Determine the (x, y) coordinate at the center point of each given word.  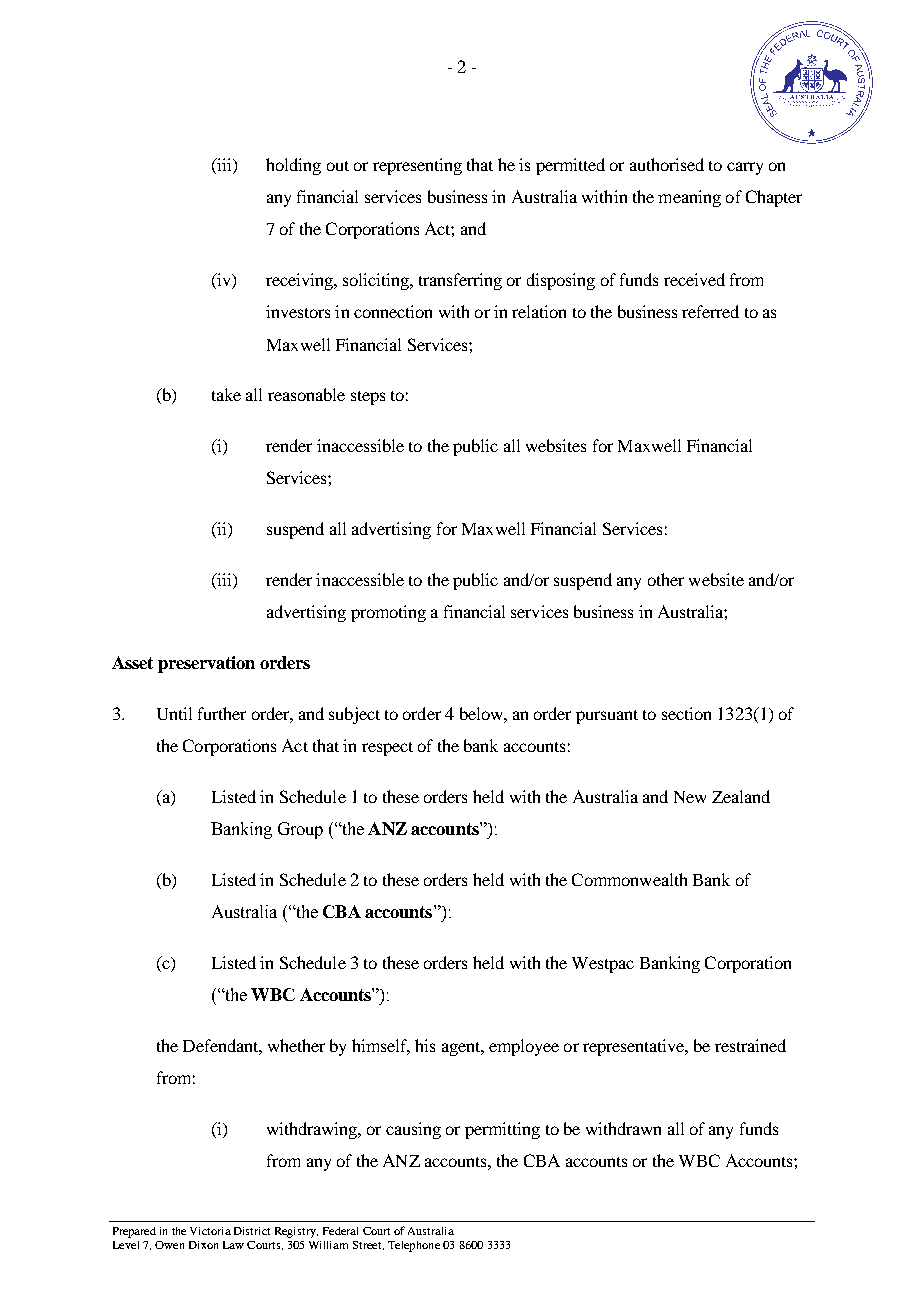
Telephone (414, 1246)
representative (635, 1047)
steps (368, 398)
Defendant (221, 1045)
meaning (689, 198)
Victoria (210, 1231)
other (666, 579)
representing (417, 166)
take (226, 394)
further (222, 713)
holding (293, 166)
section (686, 713)
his (425, 1045)
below (482, 713)
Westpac (603, 965)
